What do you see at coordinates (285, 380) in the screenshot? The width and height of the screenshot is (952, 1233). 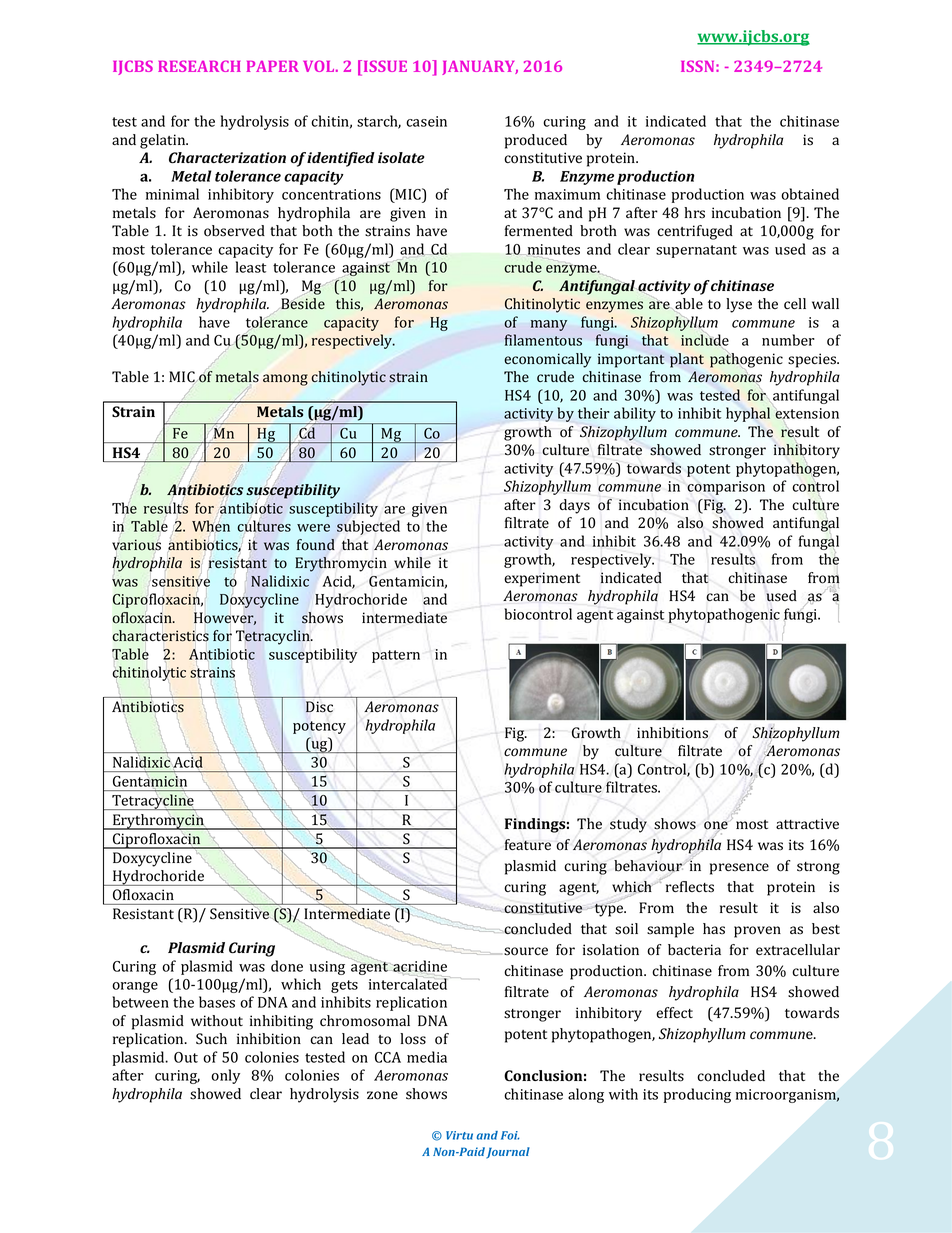 I see `among` at bounding box center [285, 380].
